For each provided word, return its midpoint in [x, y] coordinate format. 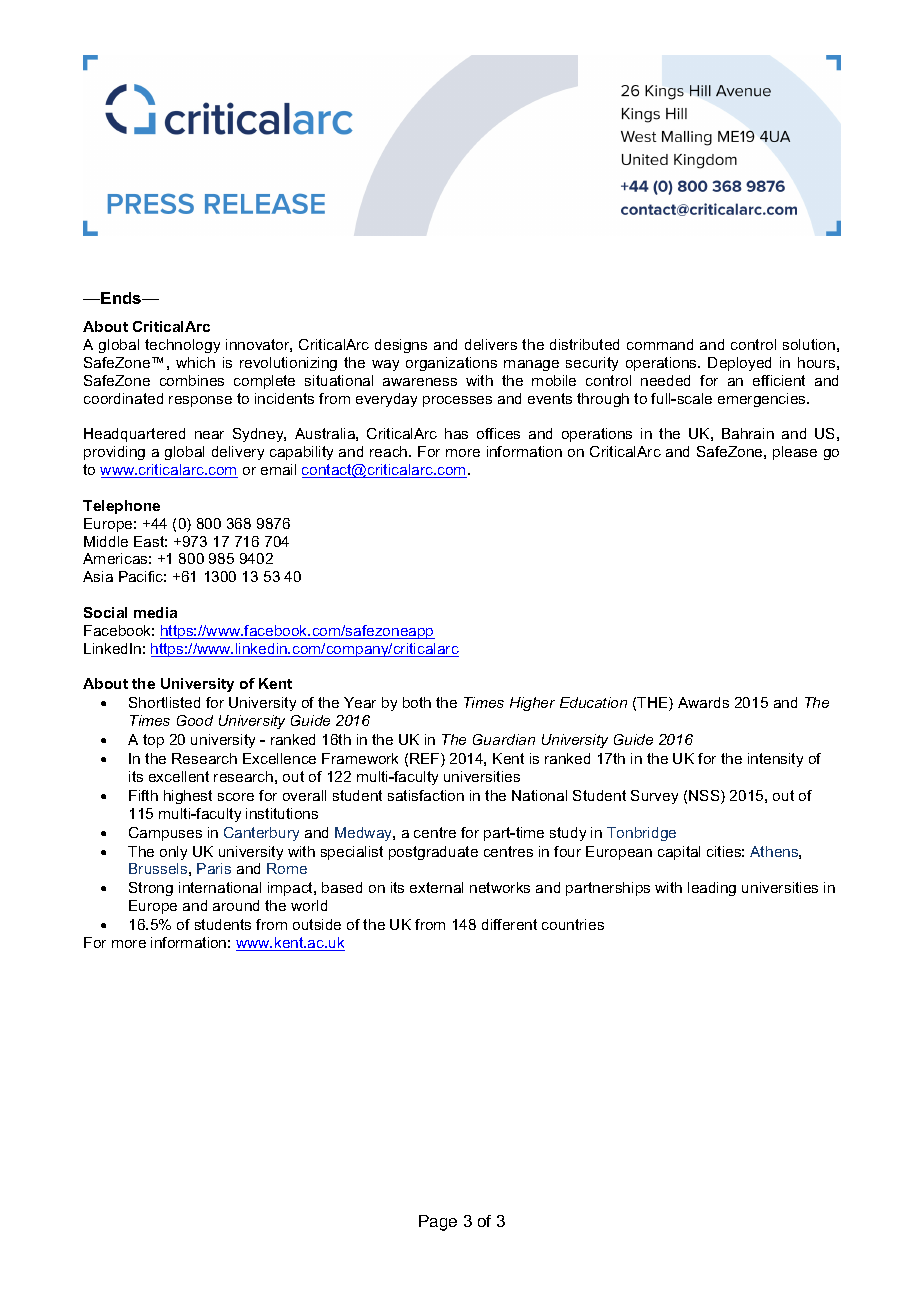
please [795, 453]
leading [712, 889]
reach [390, 451]
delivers [491, 344]
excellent [179, 776]
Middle [106, 541]
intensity [775, 760]
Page [438, 1223]
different [509, 924]
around [236, 905]
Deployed [739, 364]
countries [573, 924]
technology [182, 346]
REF [426, 760]
